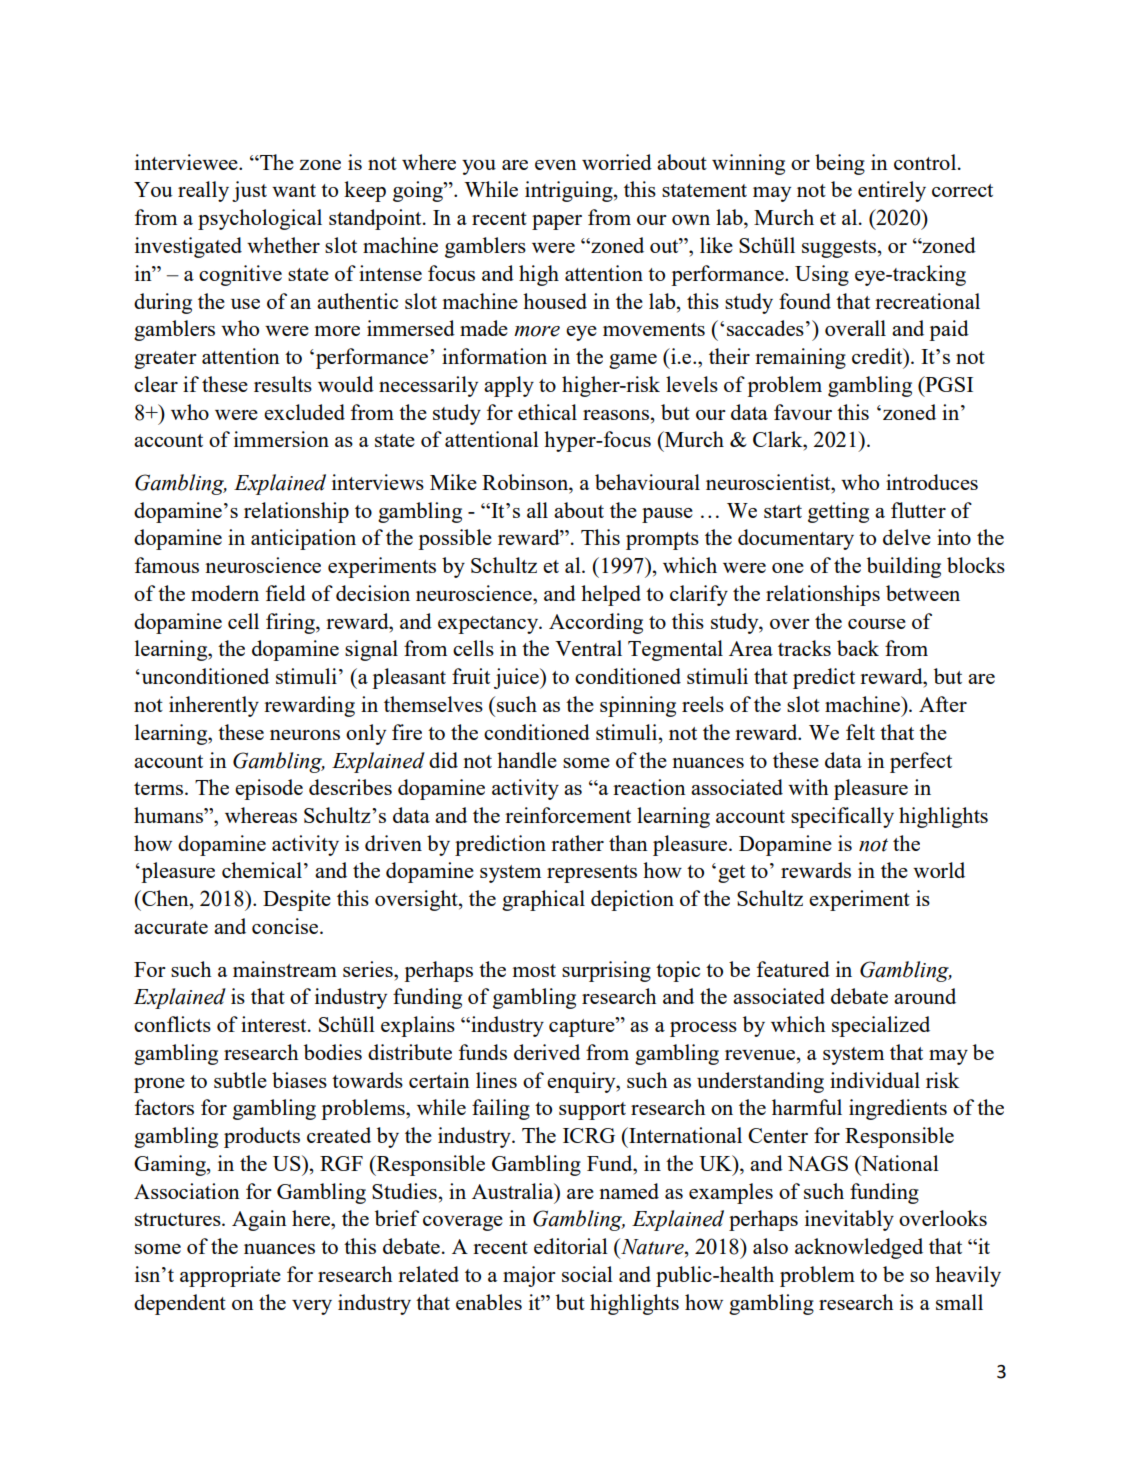 This screenshot has width=1141, height=1476. Describe the element at coordinates (587, 1274) in the screenshot. I see `social` at that location.
